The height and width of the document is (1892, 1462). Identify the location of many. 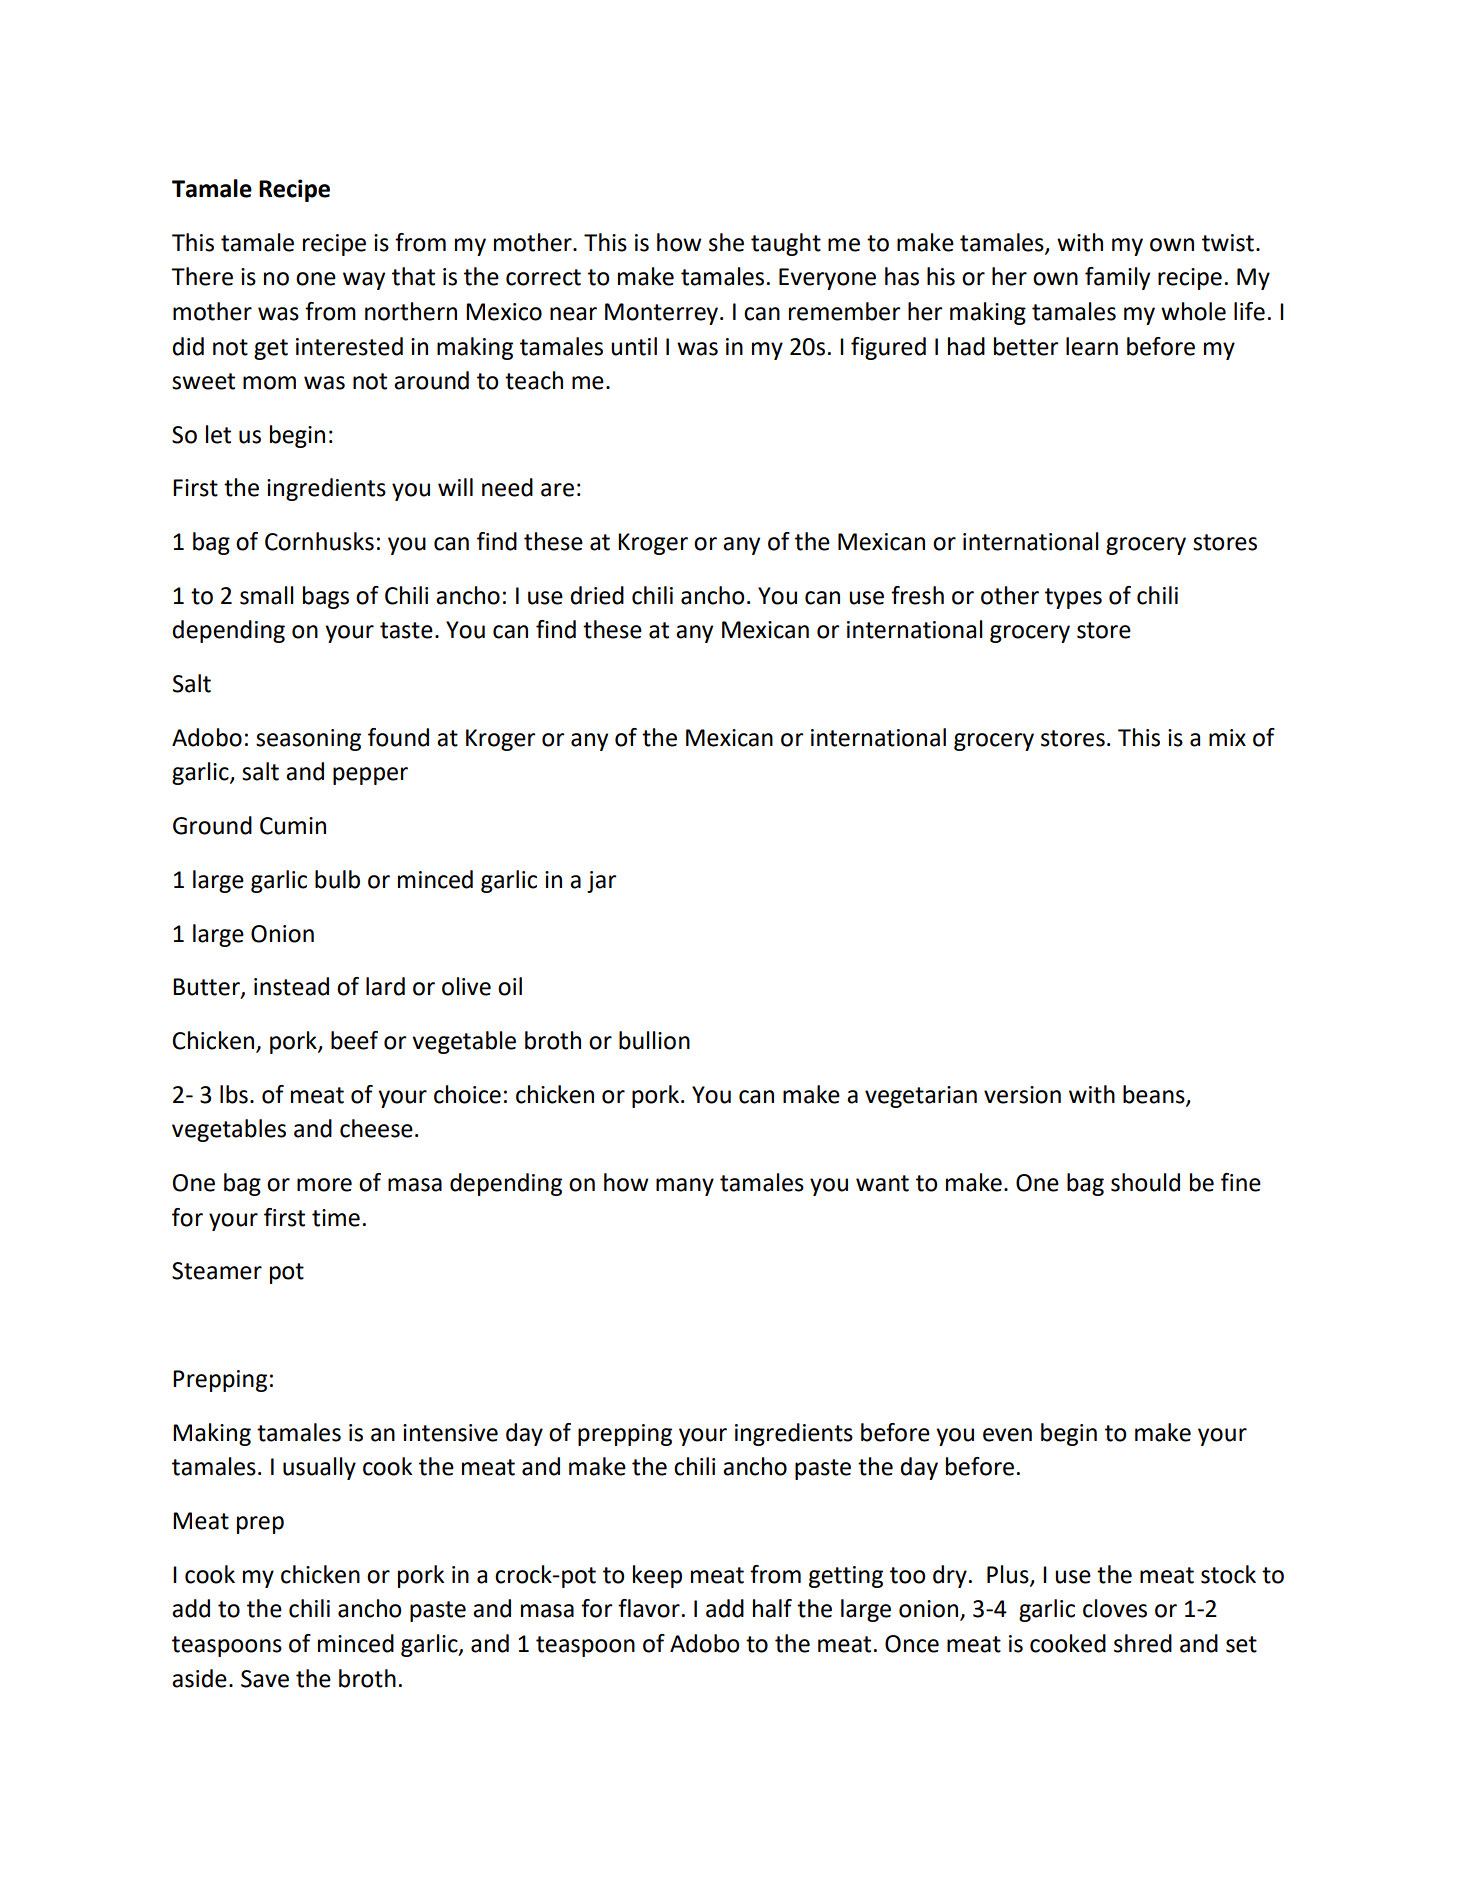
(685, 1187).
